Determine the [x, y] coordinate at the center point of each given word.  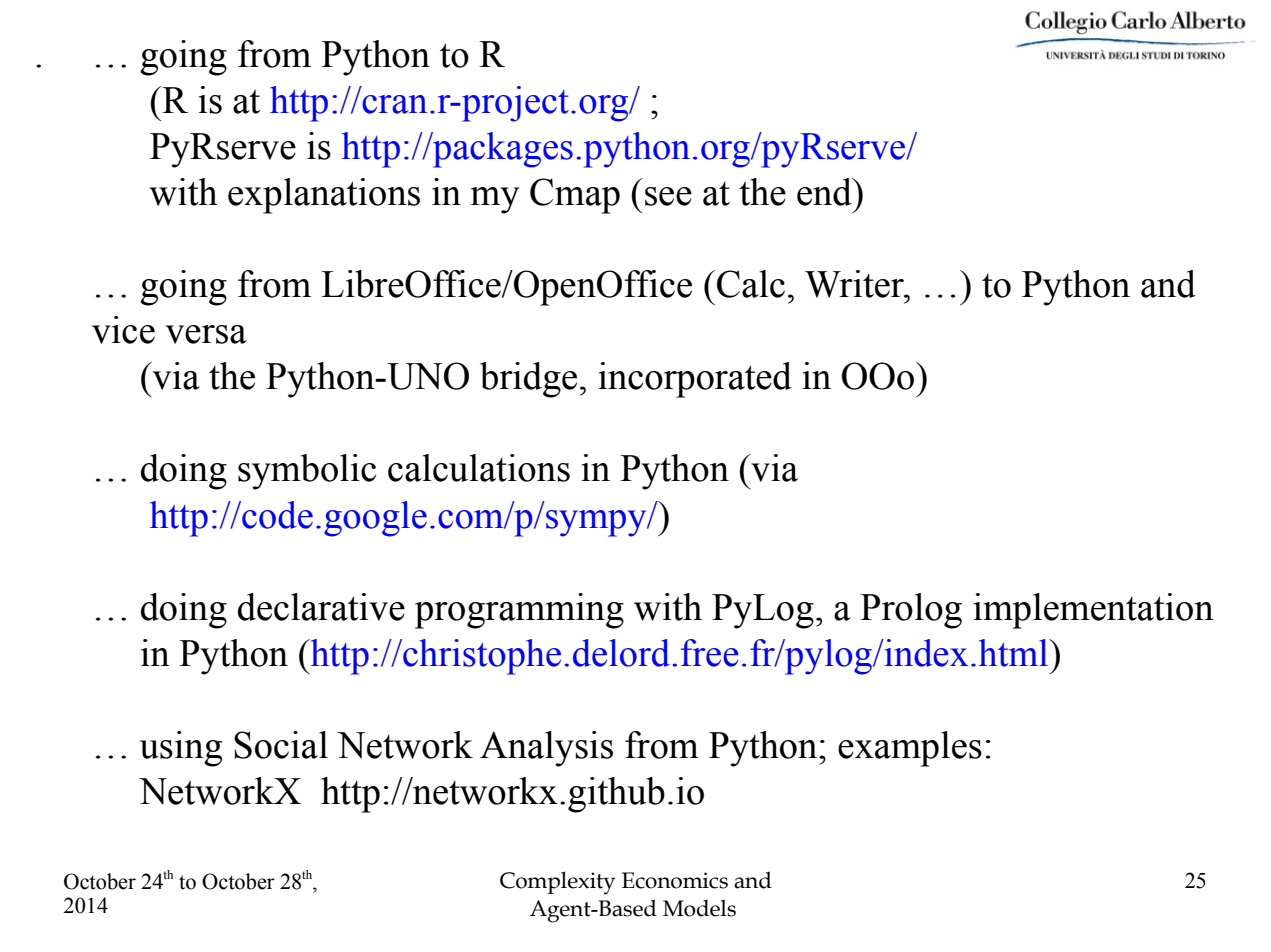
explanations [324, 196]
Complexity [558, 883]
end [825, 192]
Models [699, 908]
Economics [675, 880]
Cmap [575, 196]
